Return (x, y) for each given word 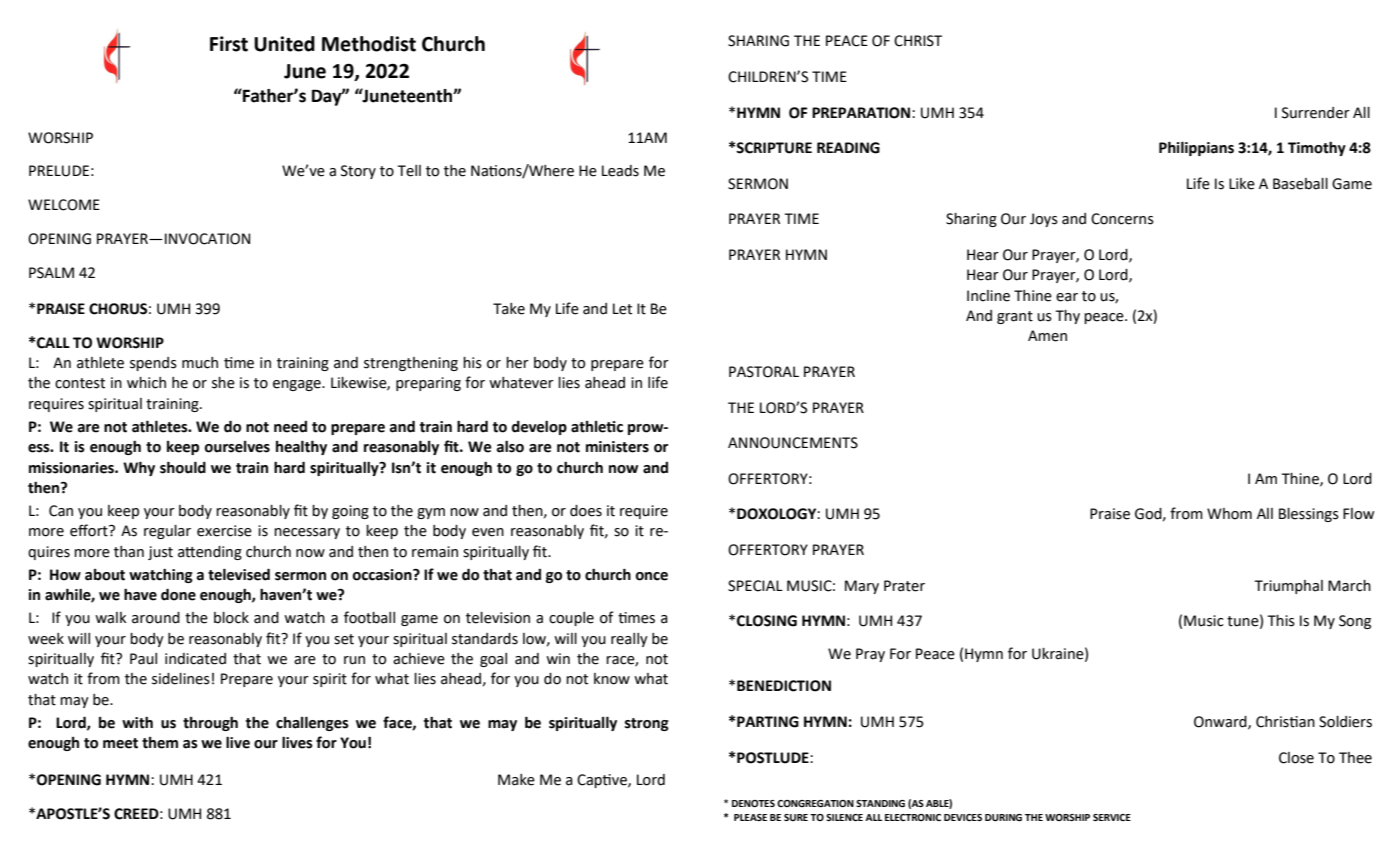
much (200, 363)
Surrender (1316, 113)
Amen (1047, 336)
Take (509, 309)
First (229, 44)
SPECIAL (755, 586)
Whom (1229, 514)
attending (210, 553)
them (160, 743)
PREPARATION (862, 113)
